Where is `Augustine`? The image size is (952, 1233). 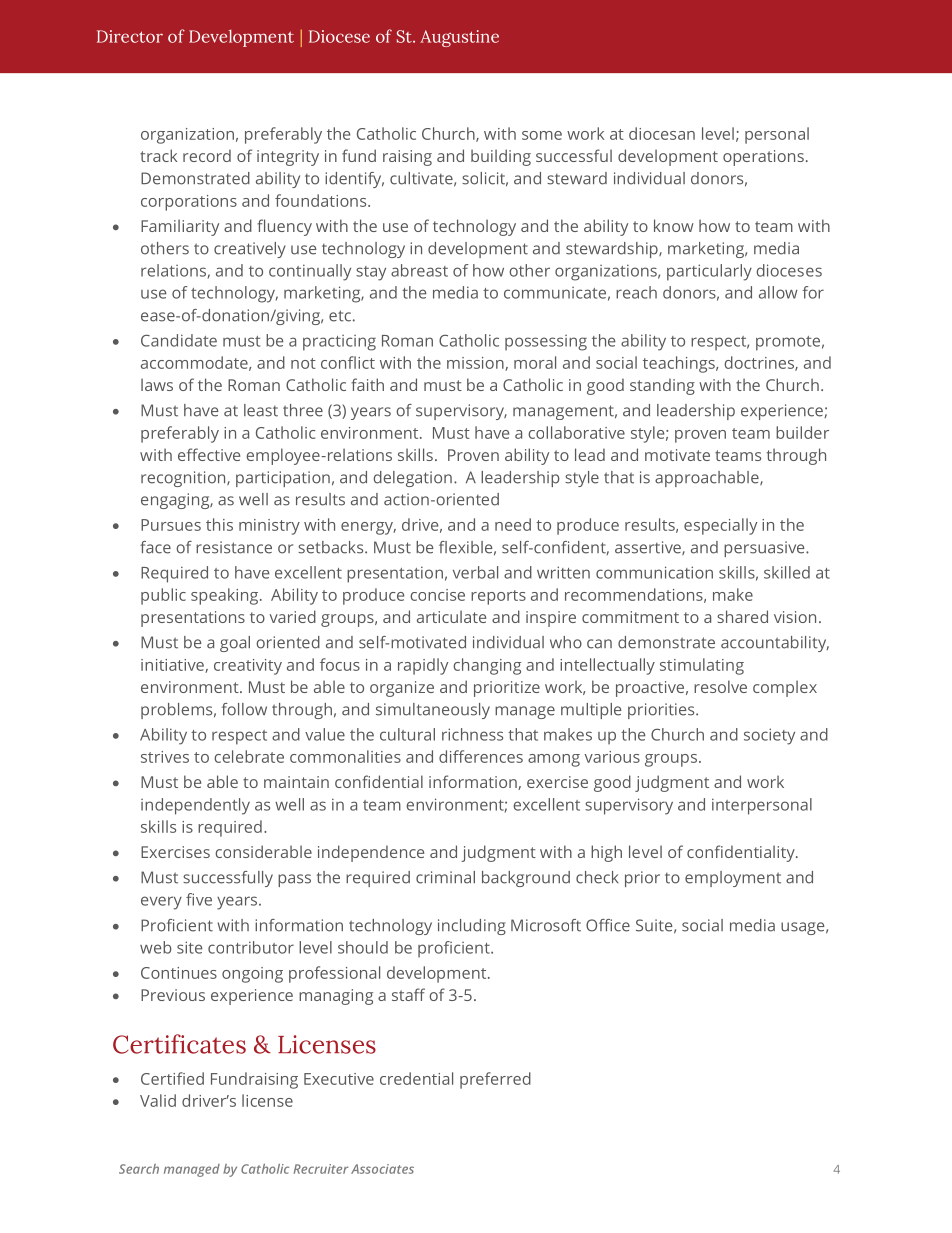 Augustine is located at coordinates (459, 38).
